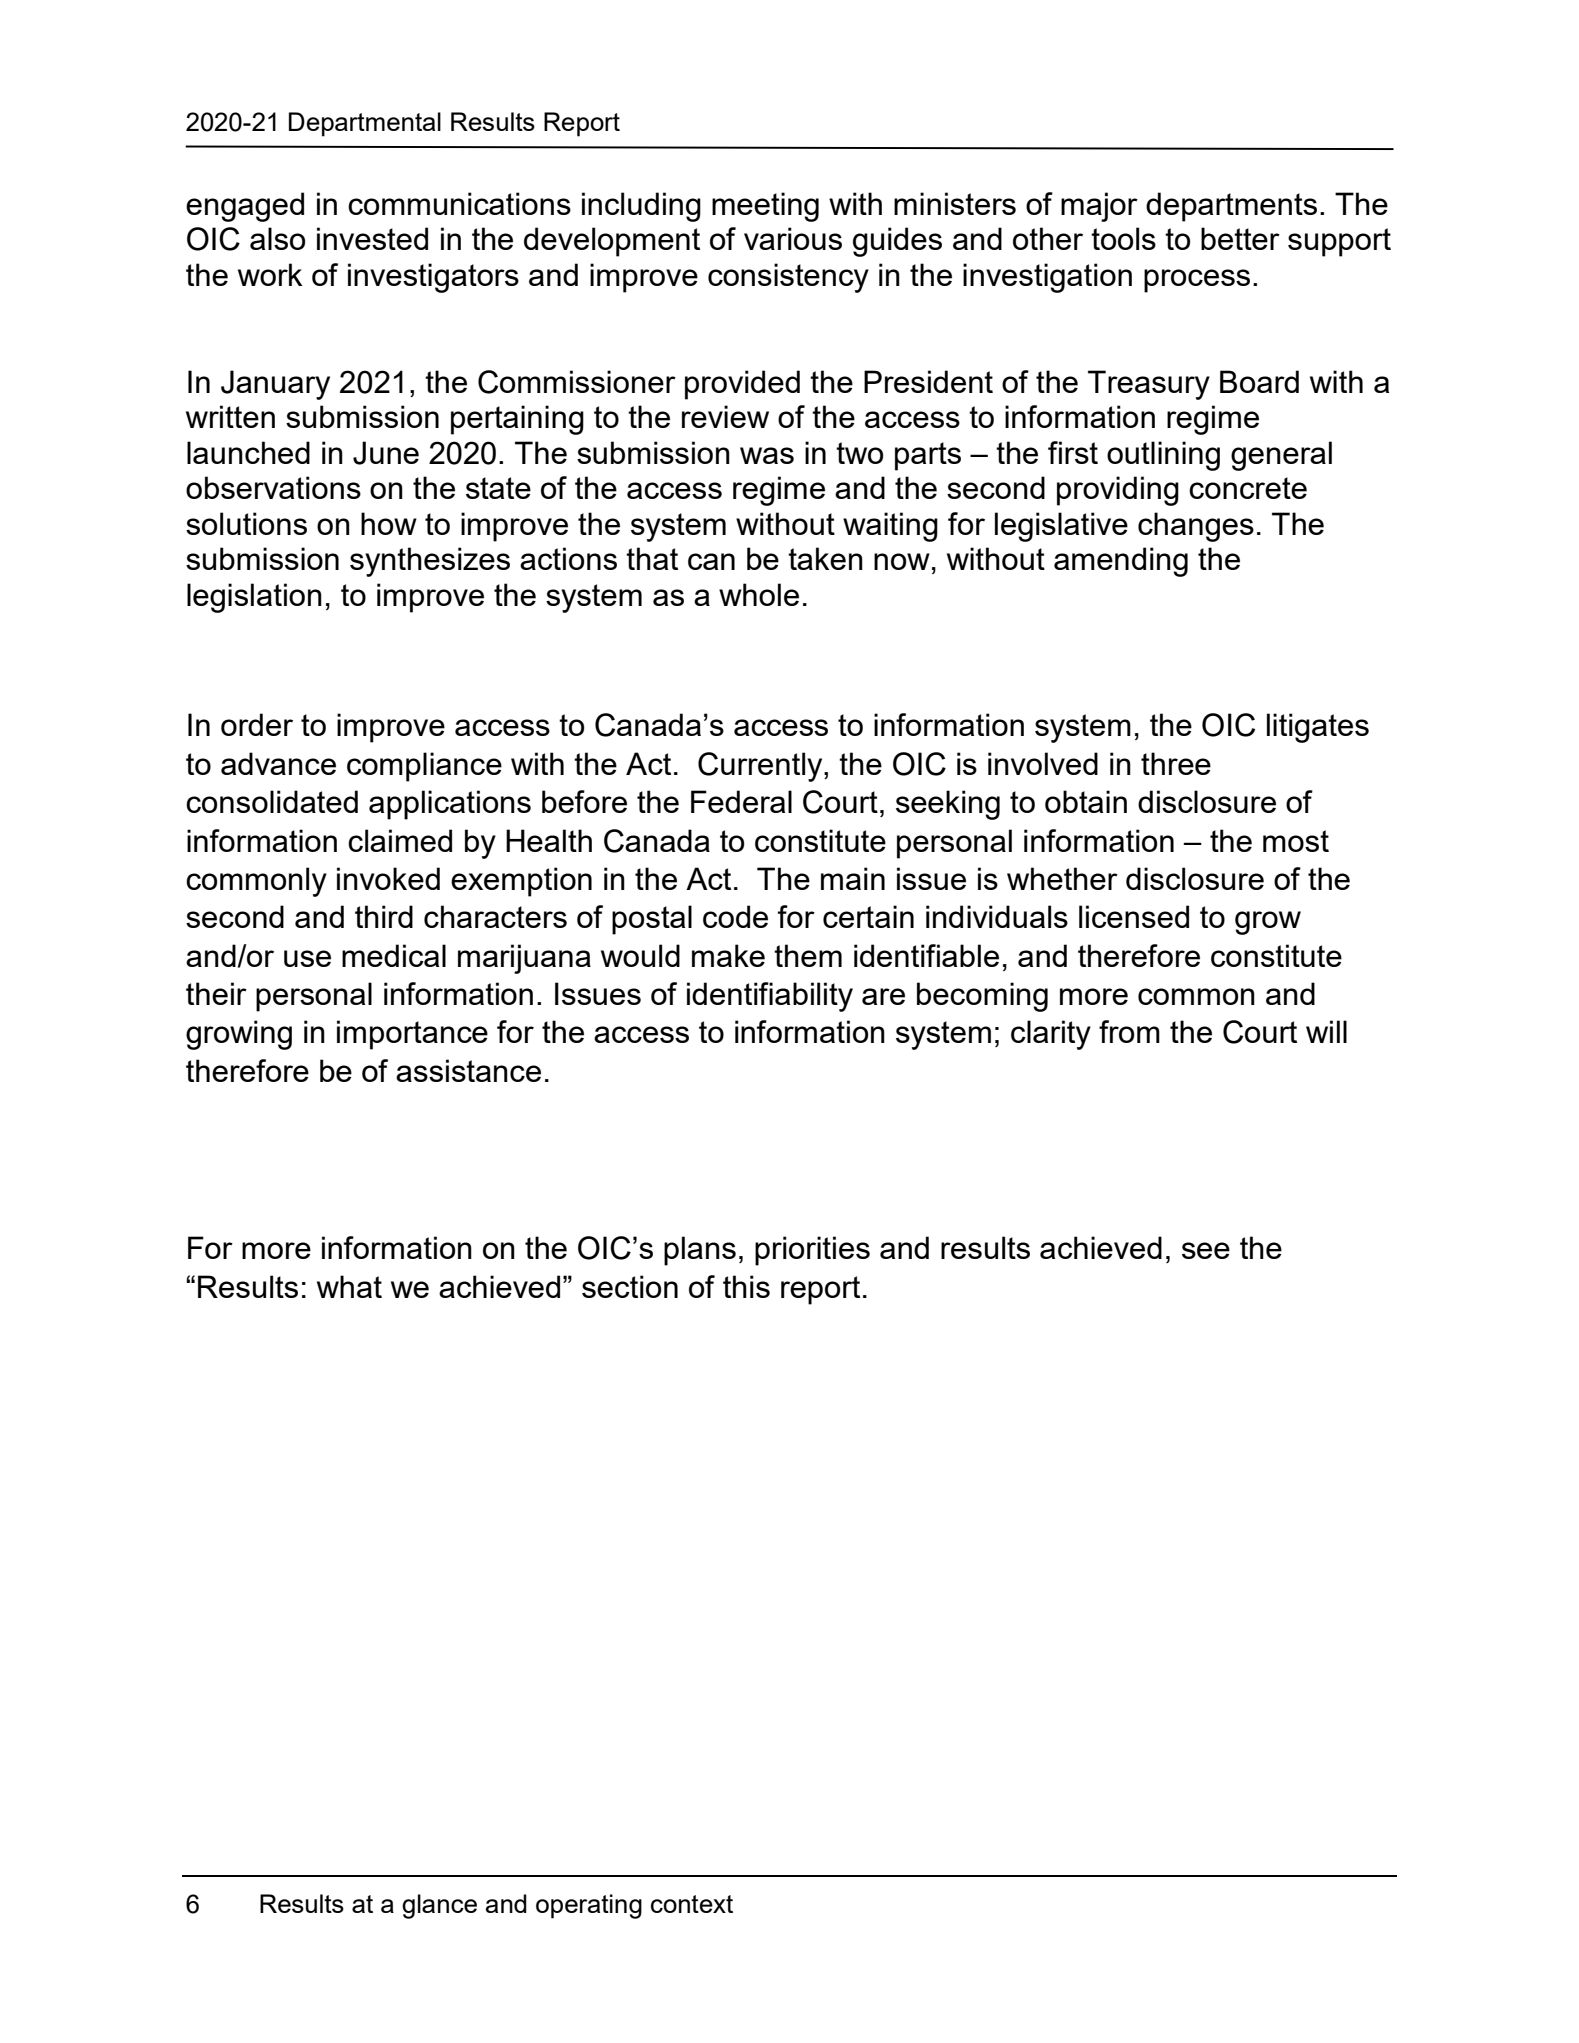 The height and width of the document is (2043, 1579). What do you see at coordinates (439, 1906) in the document?
I see `glance` at bounding box center [439, 1906].
